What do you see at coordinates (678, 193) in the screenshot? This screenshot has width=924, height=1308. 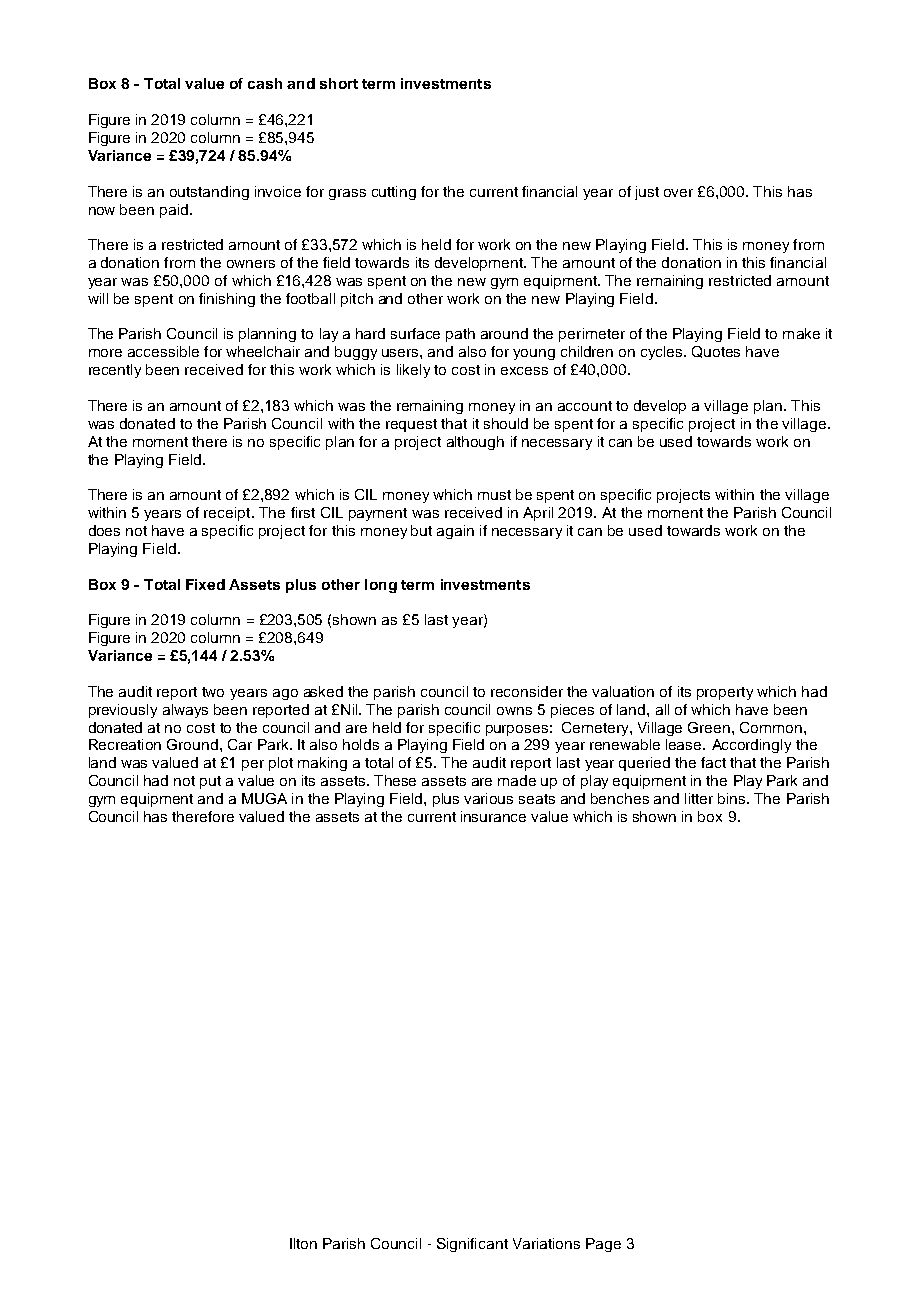 I see `over` at bounding box center [678, 193].
